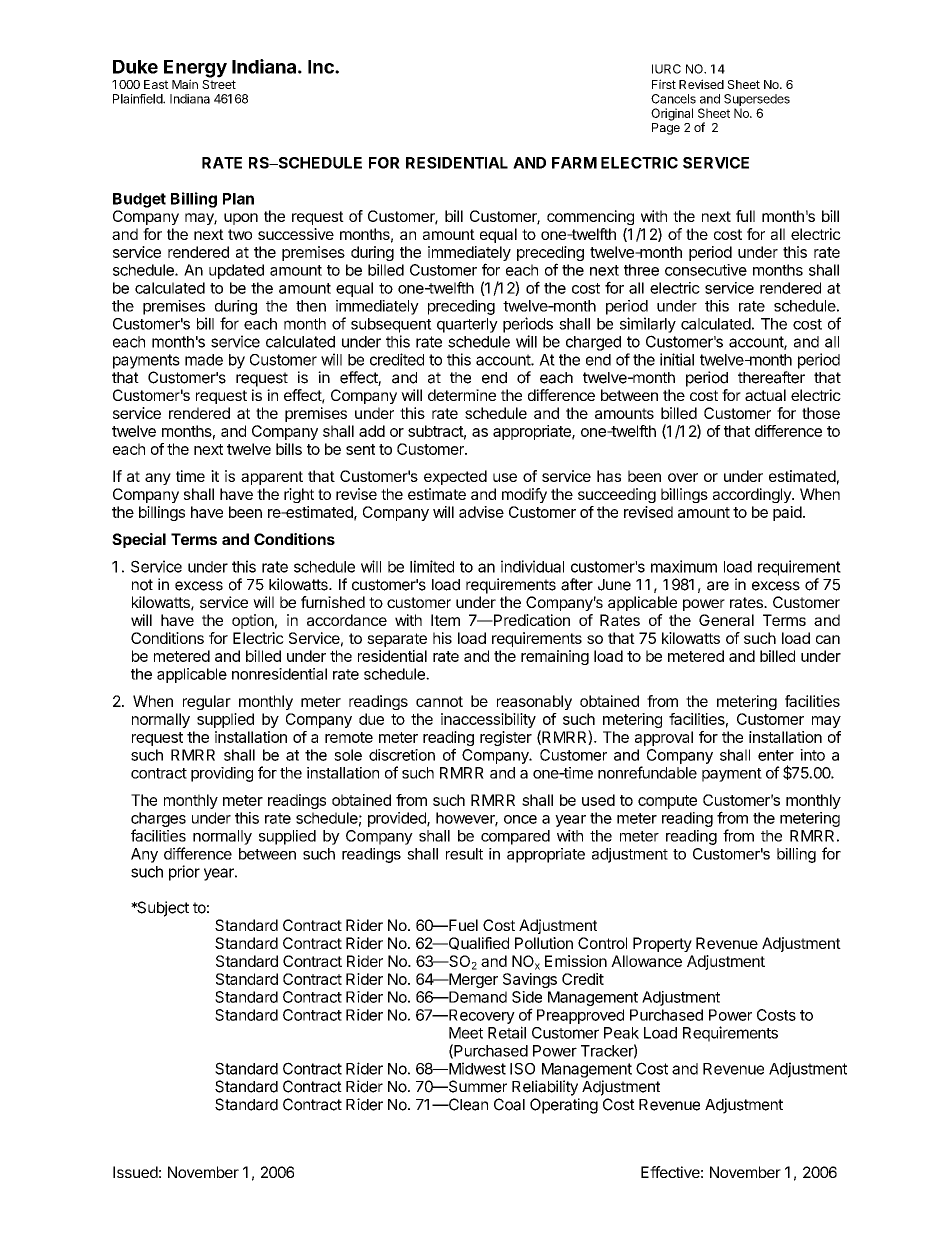 The height and width of the screenshot is (1233, 952). What do you see at coordinates (520, 819) in the screenshot?
I see `once` at bounding box center [520, 819].
